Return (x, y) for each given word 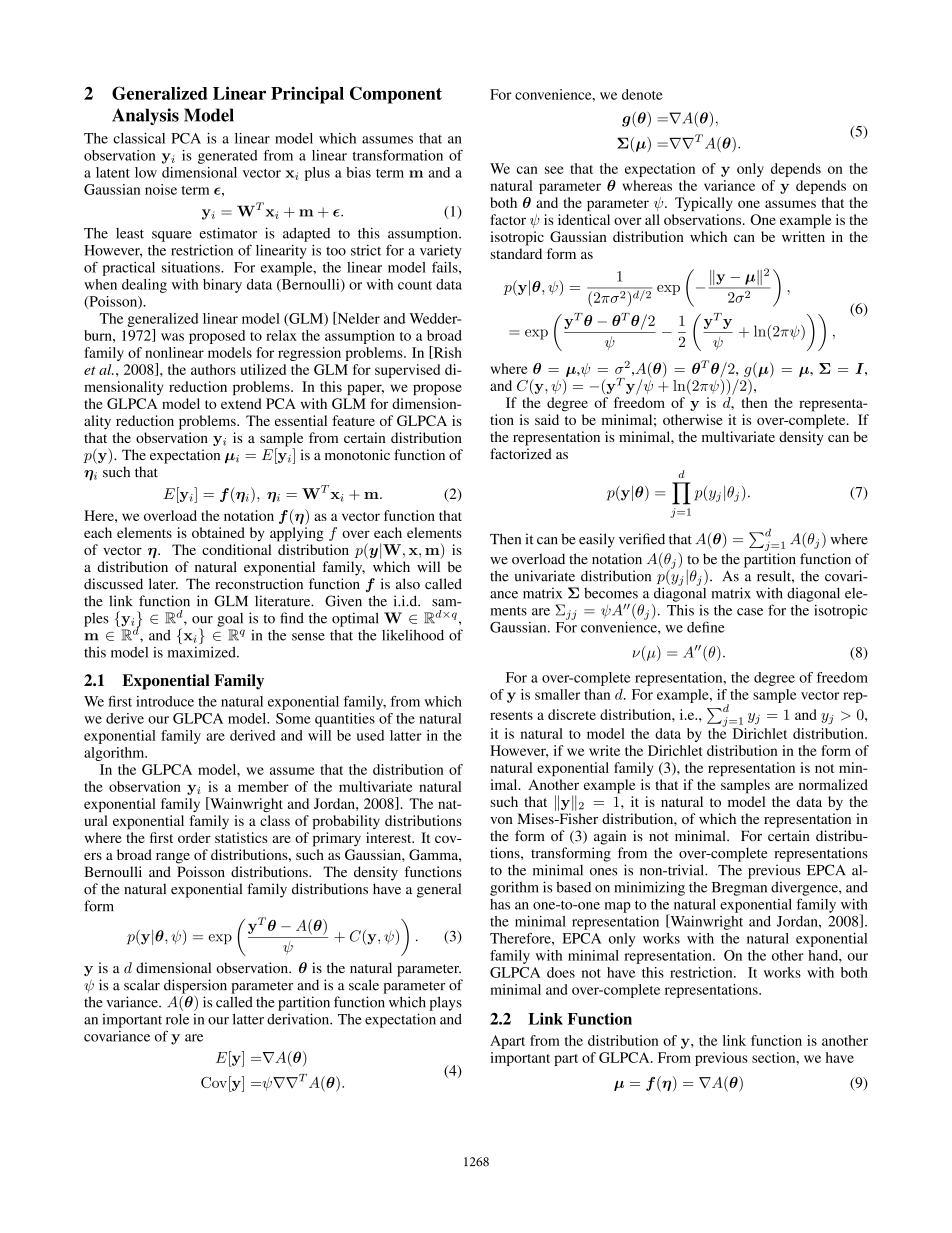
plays (445, 1003)
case (750, 612)
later (163, 583)
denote (642, 94)
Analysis (145, 116)
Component (396, 95)
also (408, 584)
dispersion (195, 986)
